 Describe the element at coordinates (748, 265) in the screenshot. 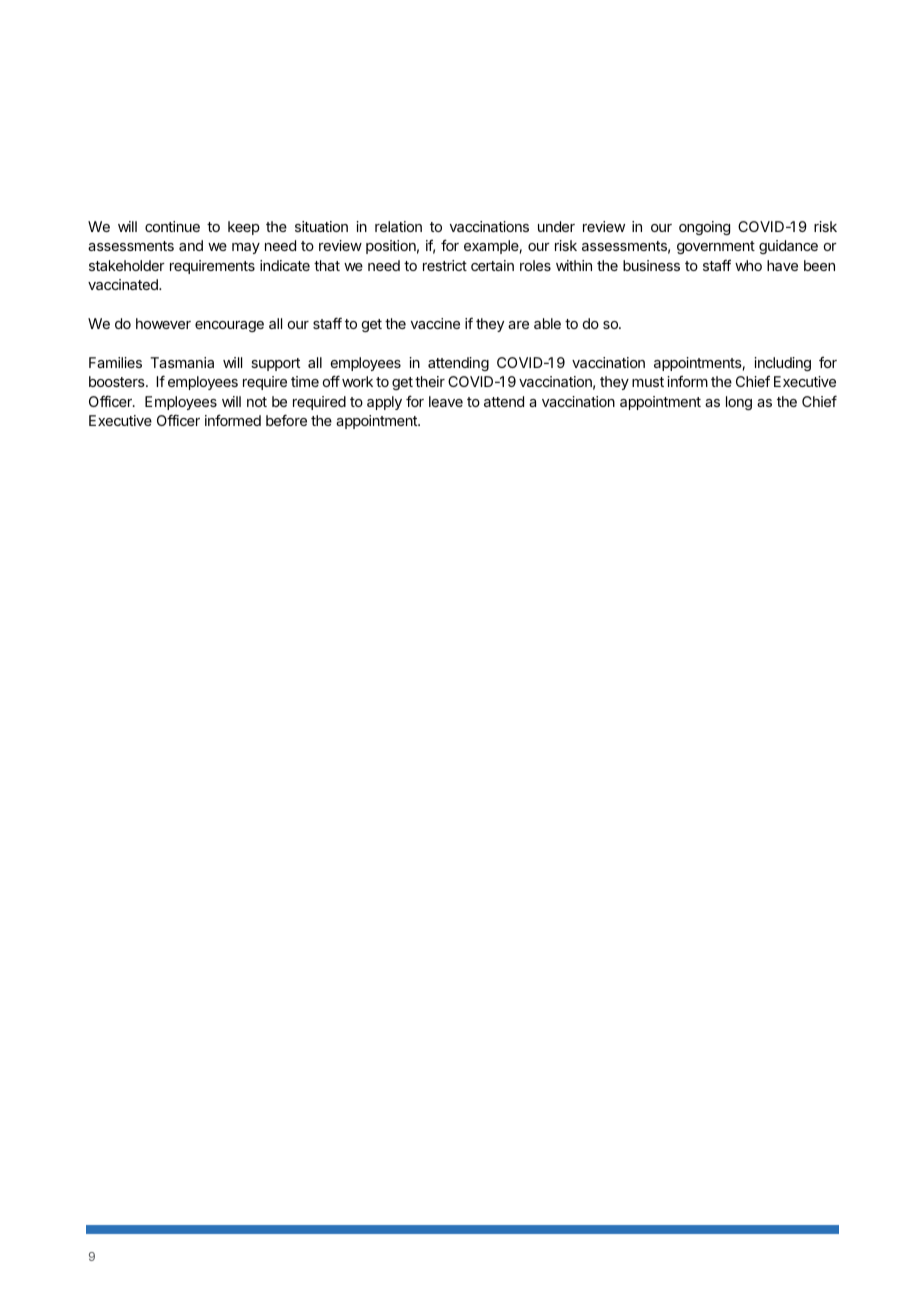

I see `who` at that location.
